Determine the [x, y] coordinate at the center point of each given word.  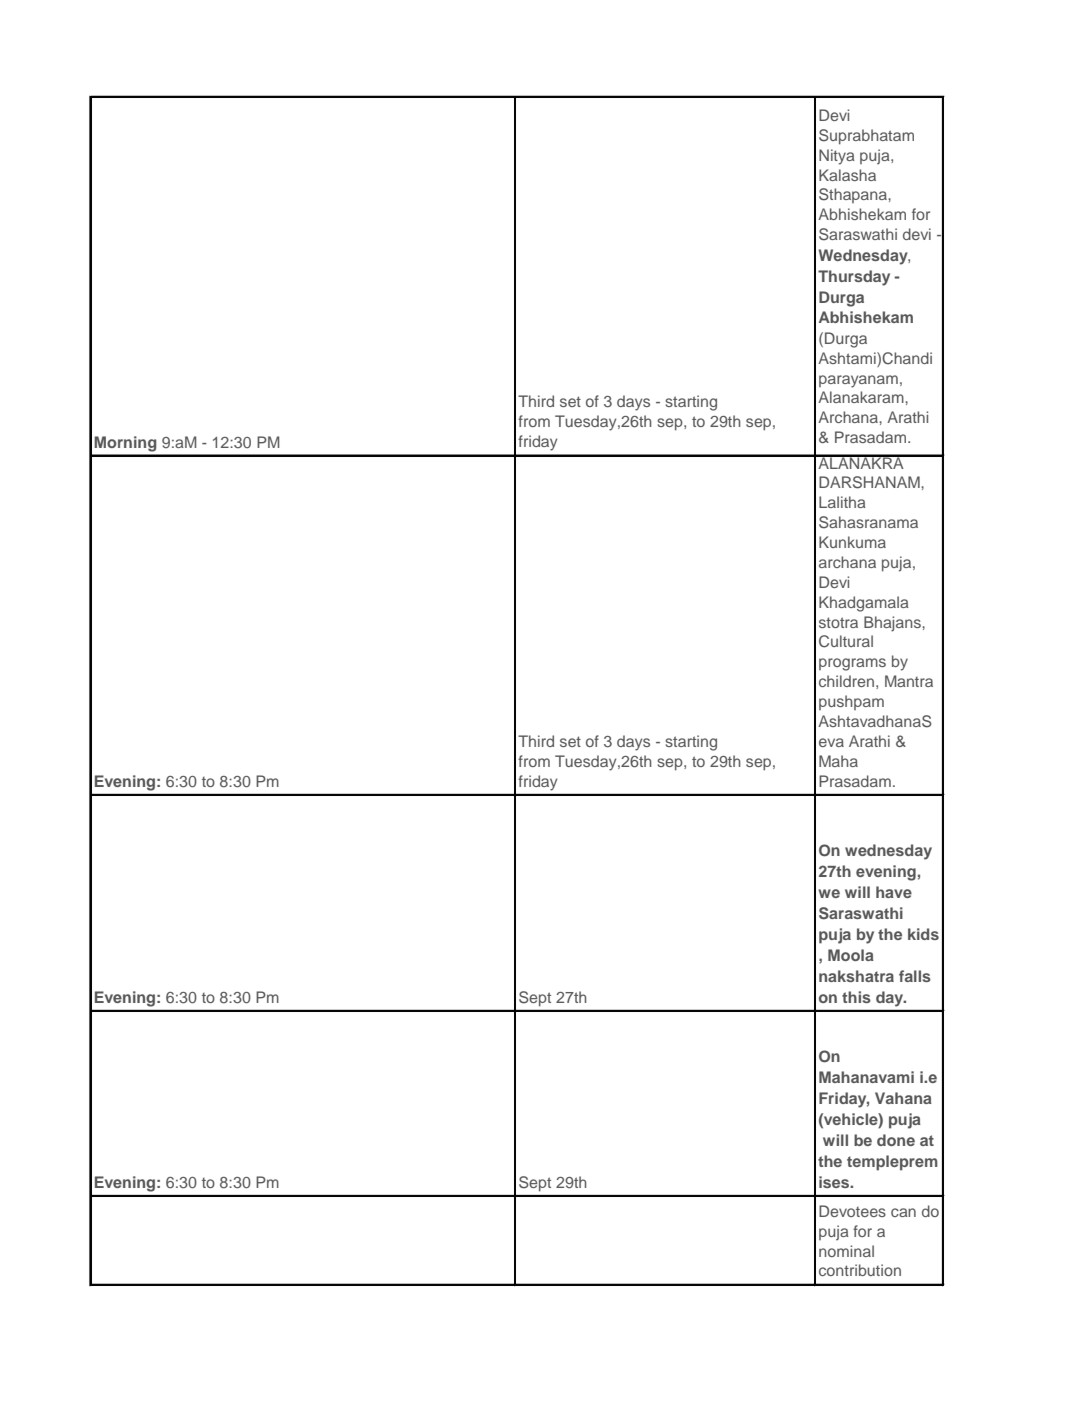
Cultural [846, 641]
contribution [860, 1270]
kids [923, 934]
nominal [846, 1251]
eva [831, 742]
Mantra [909, 681]
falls [915, 976]
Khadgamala [864, 604]
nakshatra [856, 976]
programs [852, 664]
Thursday [854, 278]
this [856, 997]
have [894, 892]
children [846, 681]
